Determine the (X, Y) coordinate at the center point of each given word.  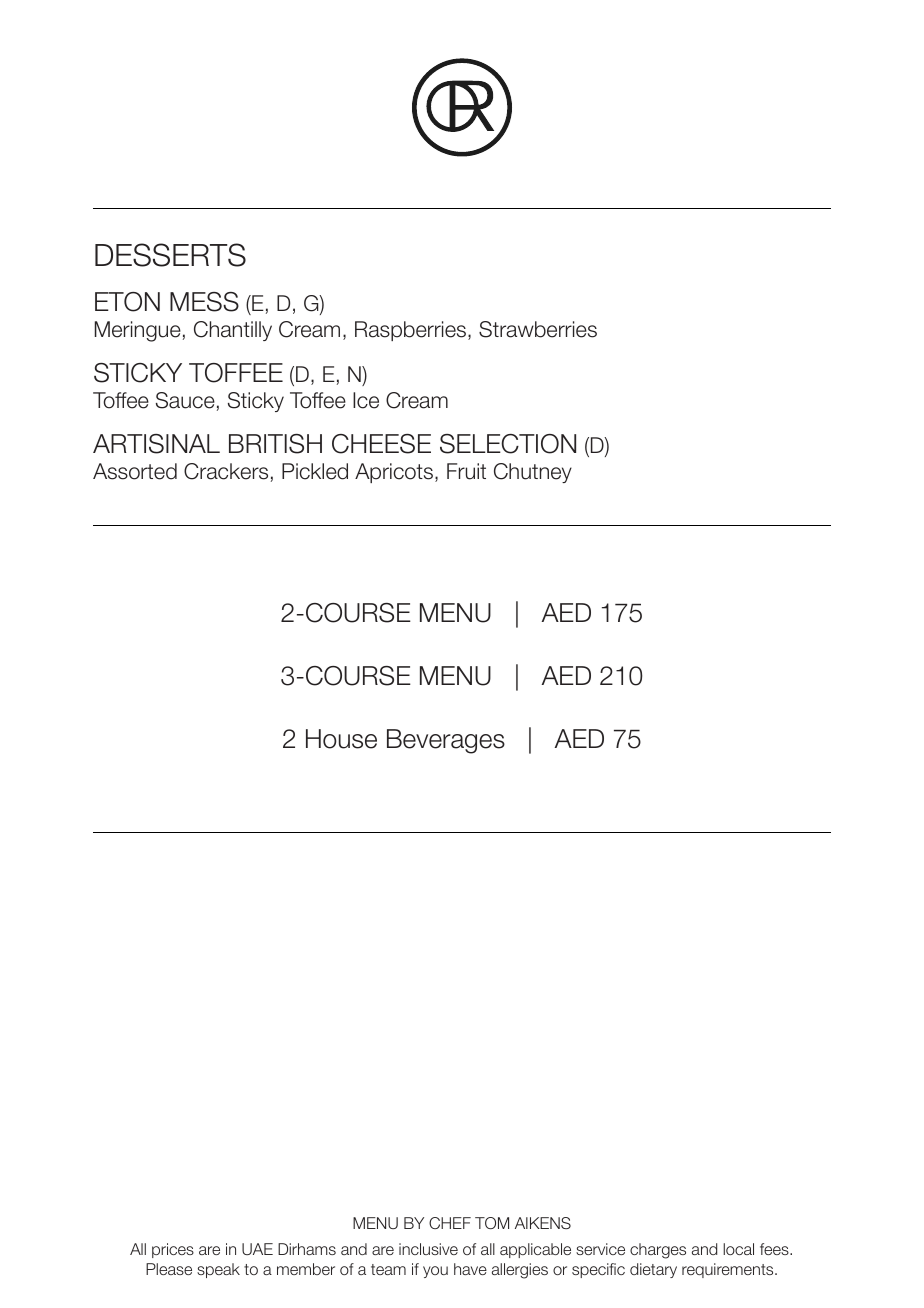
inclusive (428, 1249)
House (341, 739)
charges (658, 1251)
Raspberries (412, 331)
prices (173, 1250)
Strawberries (538, 329)
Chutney (533, 473)
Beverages (446, 741)
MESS (204, 302)
